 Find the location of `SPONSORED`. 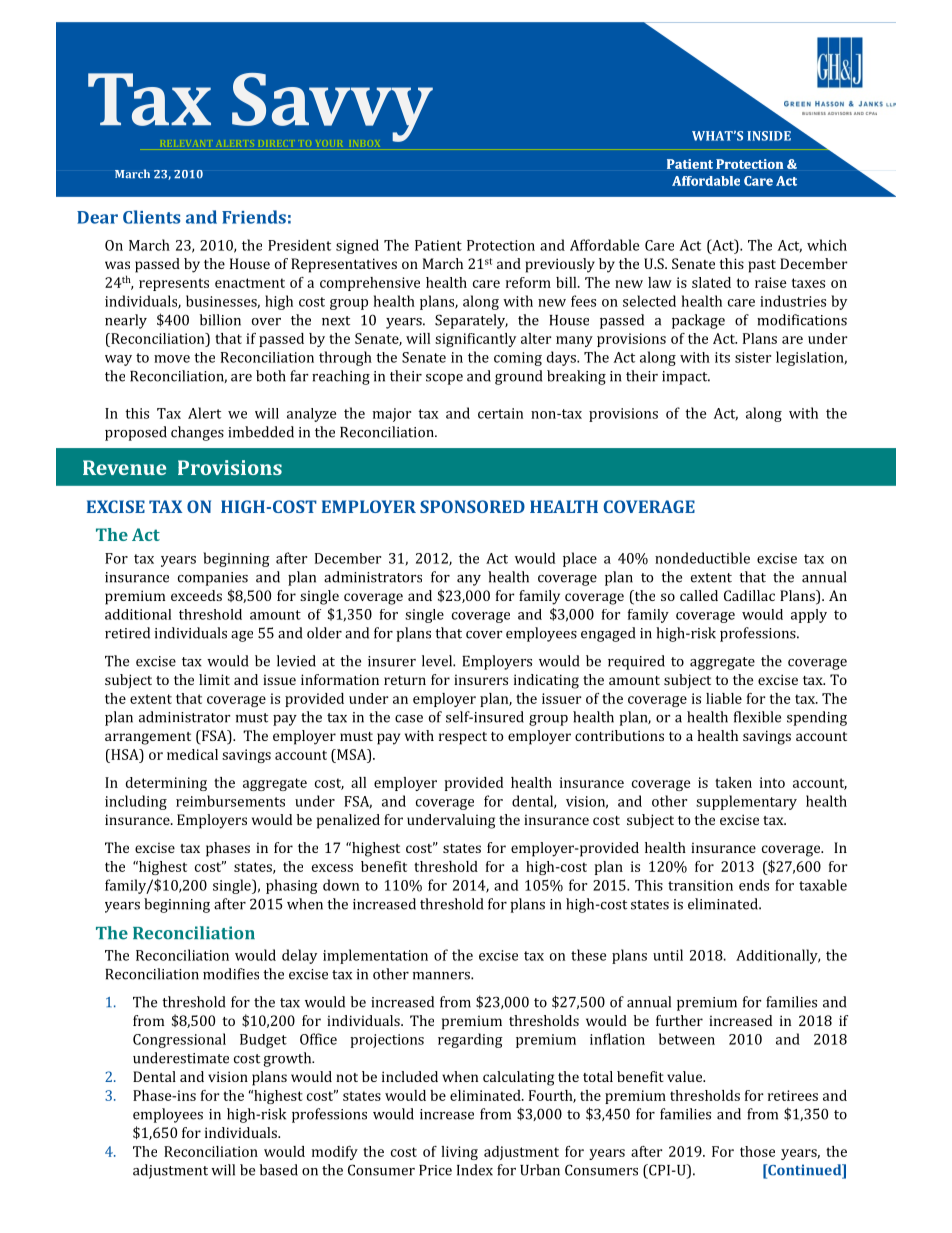

SPONSORED is located at coordinates (472, 506).
